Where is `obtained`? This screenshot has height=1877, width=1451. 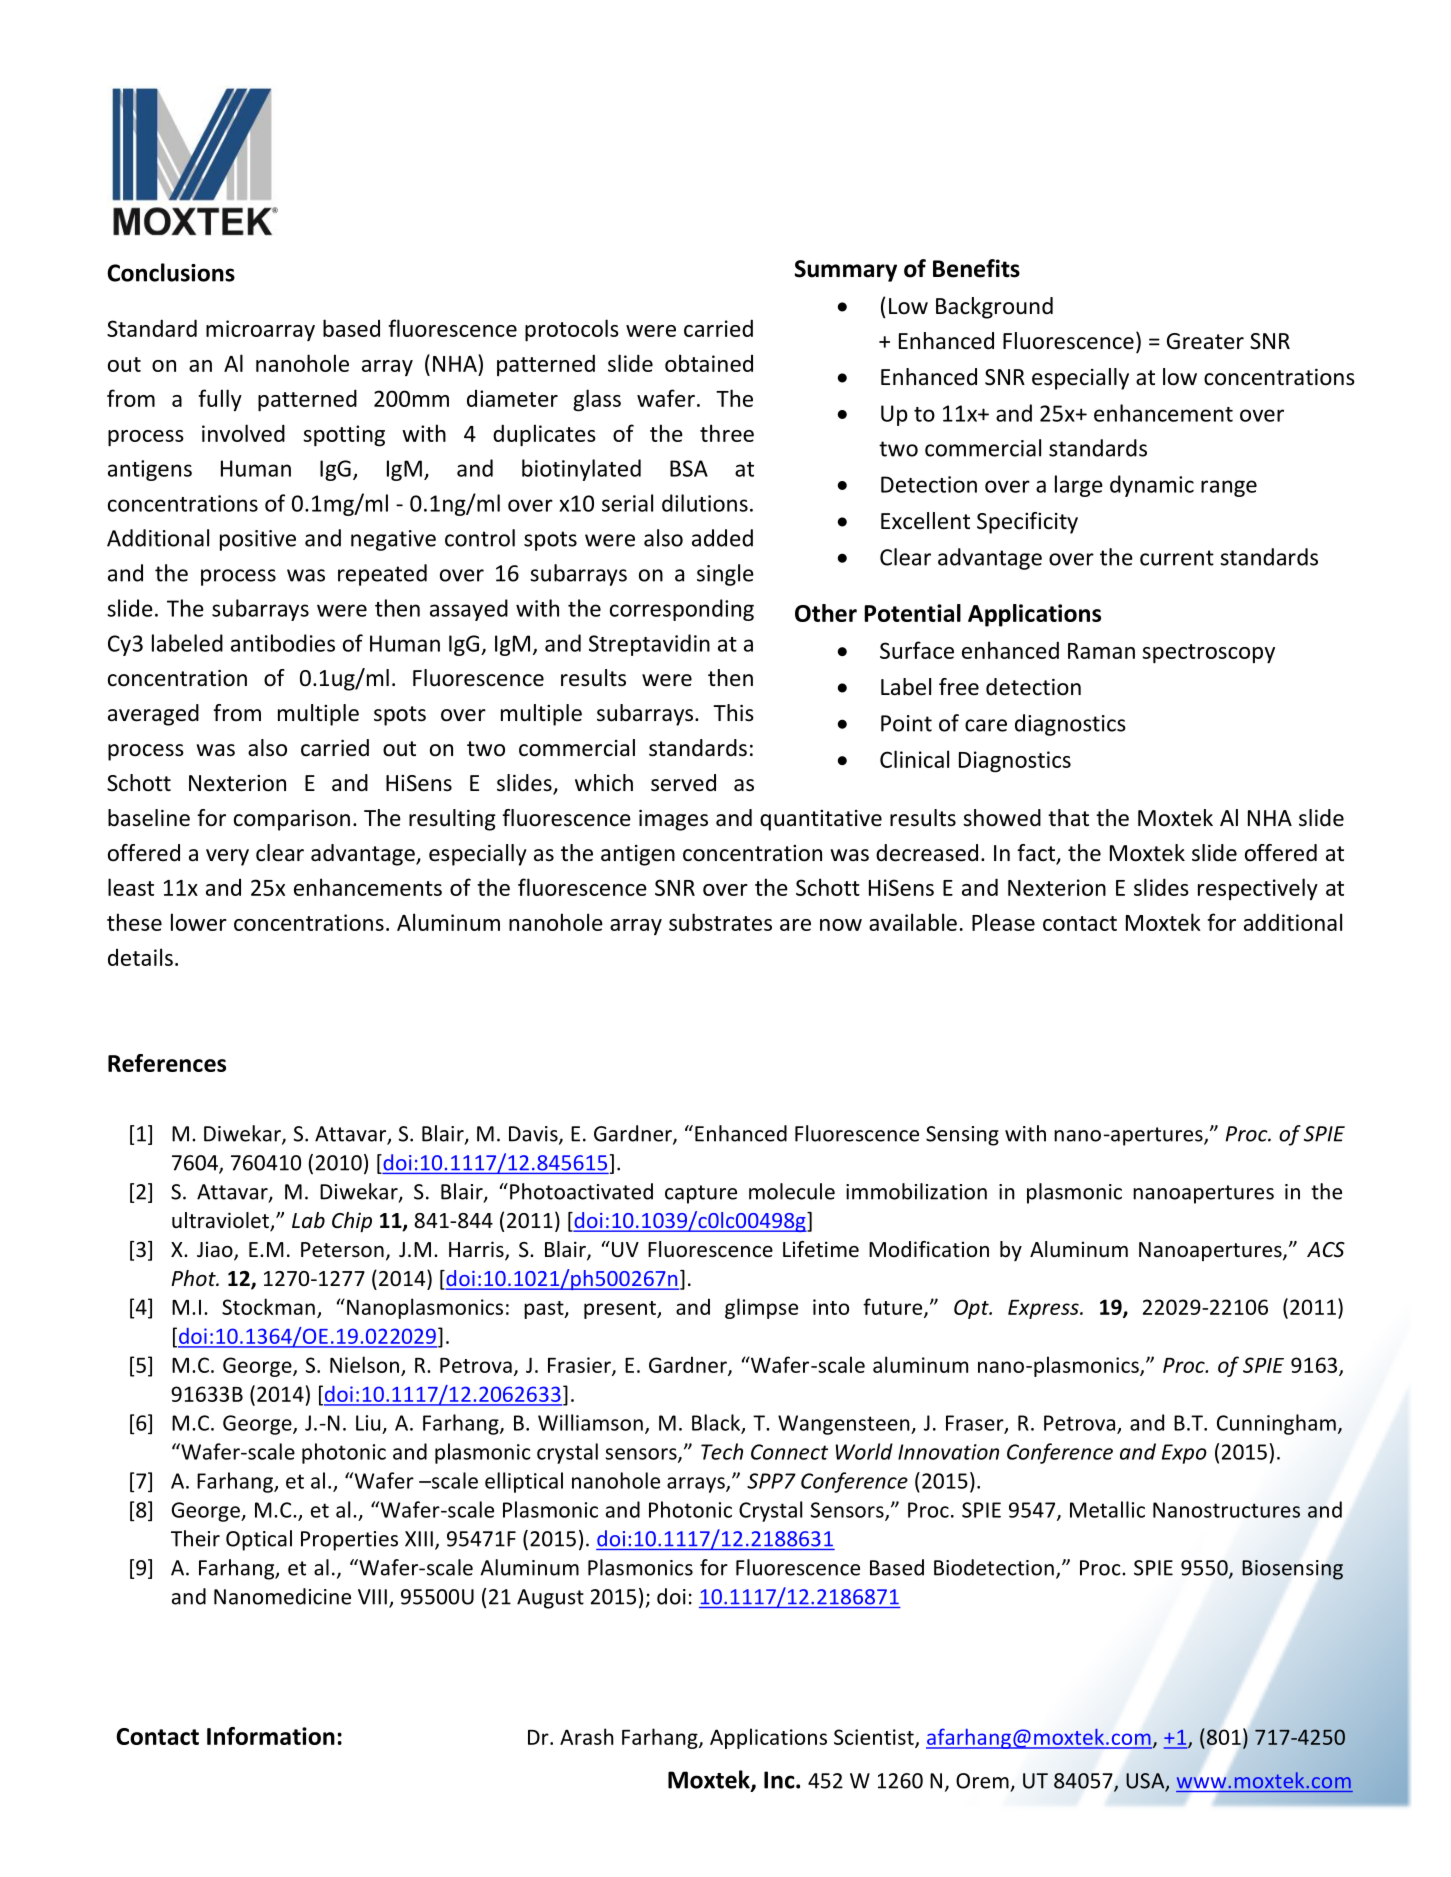
obtained is located at coordinates (709, 363).
